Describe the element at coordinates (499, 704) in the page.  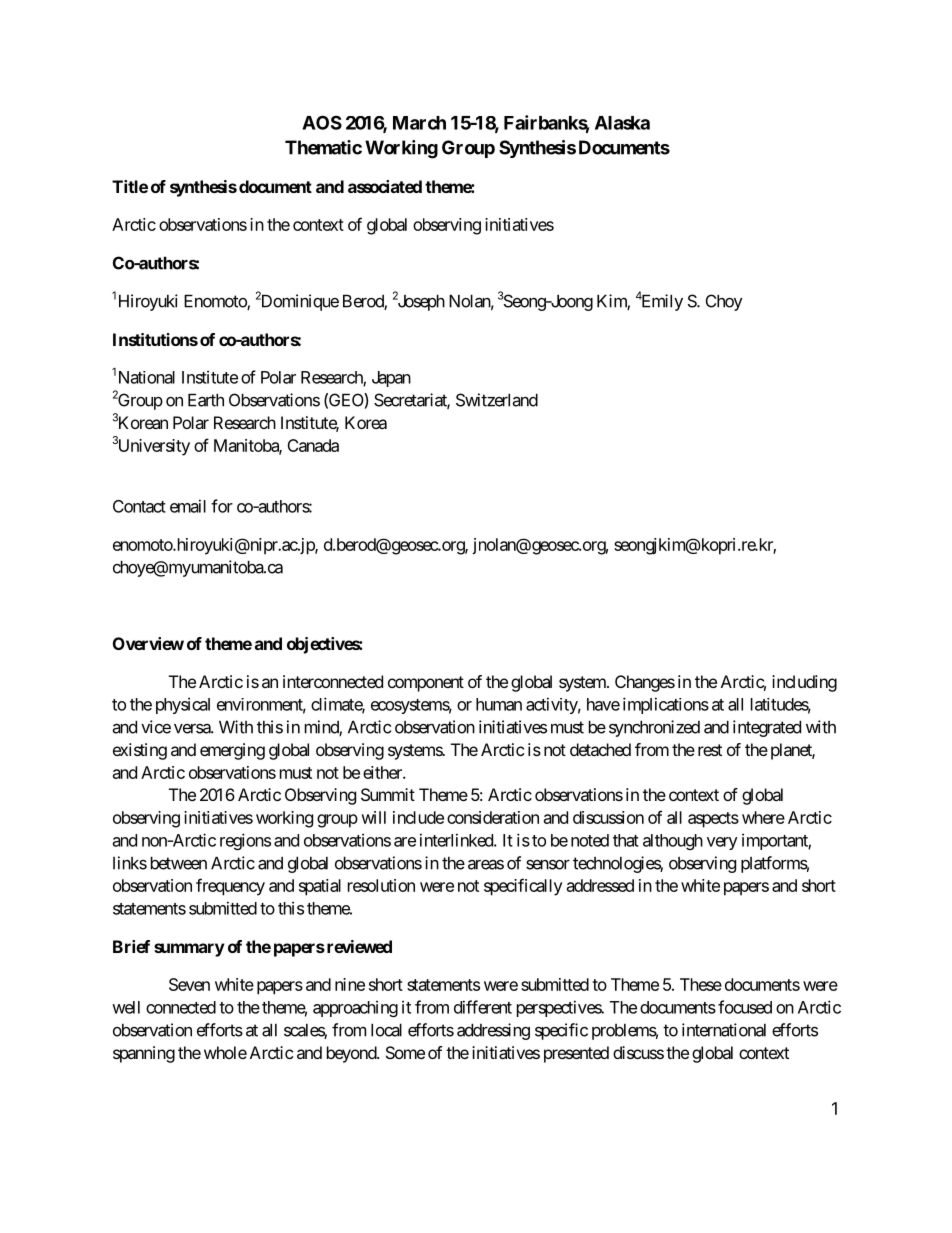
I see `human` at that location.
